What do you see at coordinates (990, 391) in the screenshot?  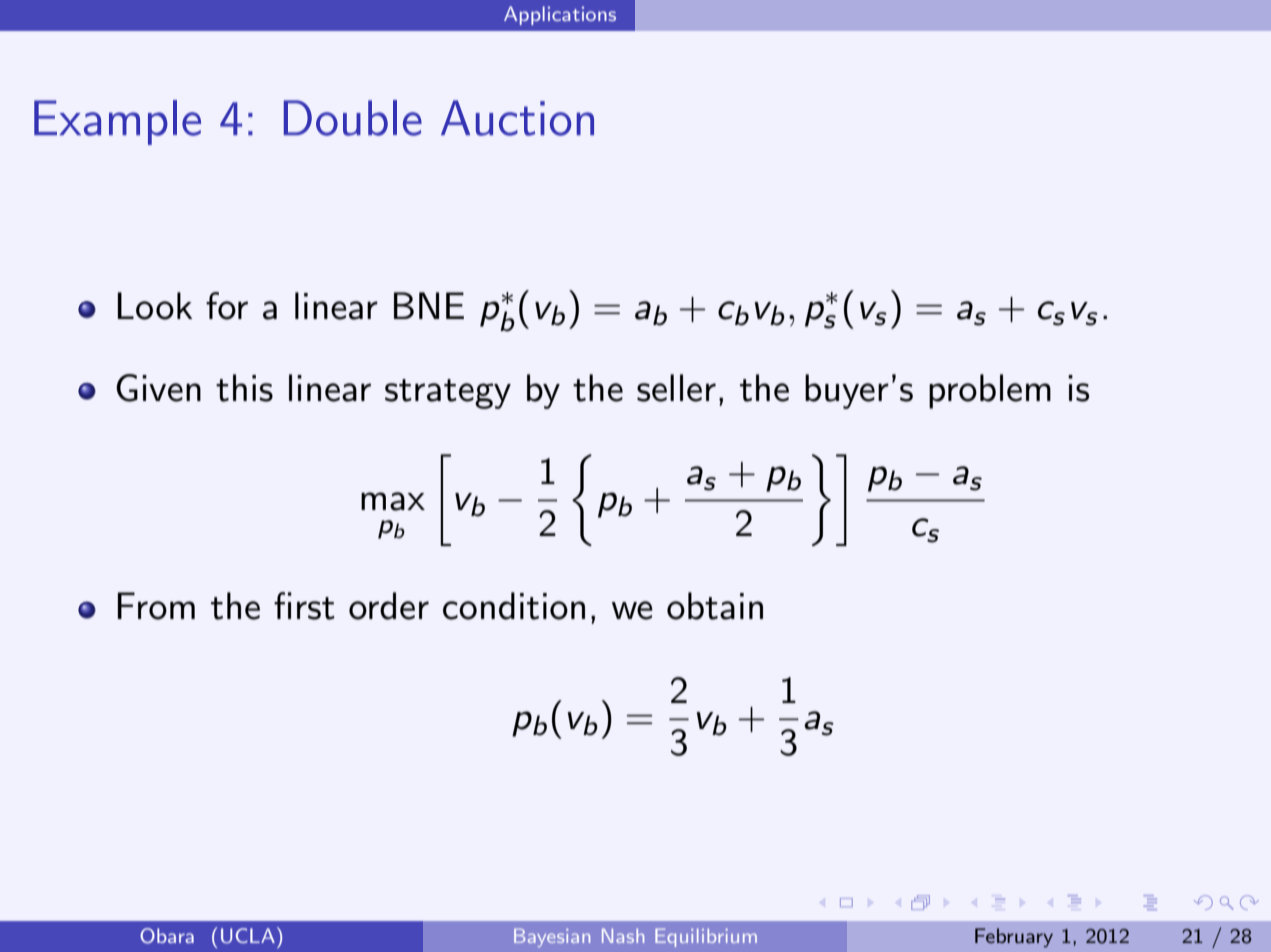 I see `problem` at bounding box center [990, 391].
